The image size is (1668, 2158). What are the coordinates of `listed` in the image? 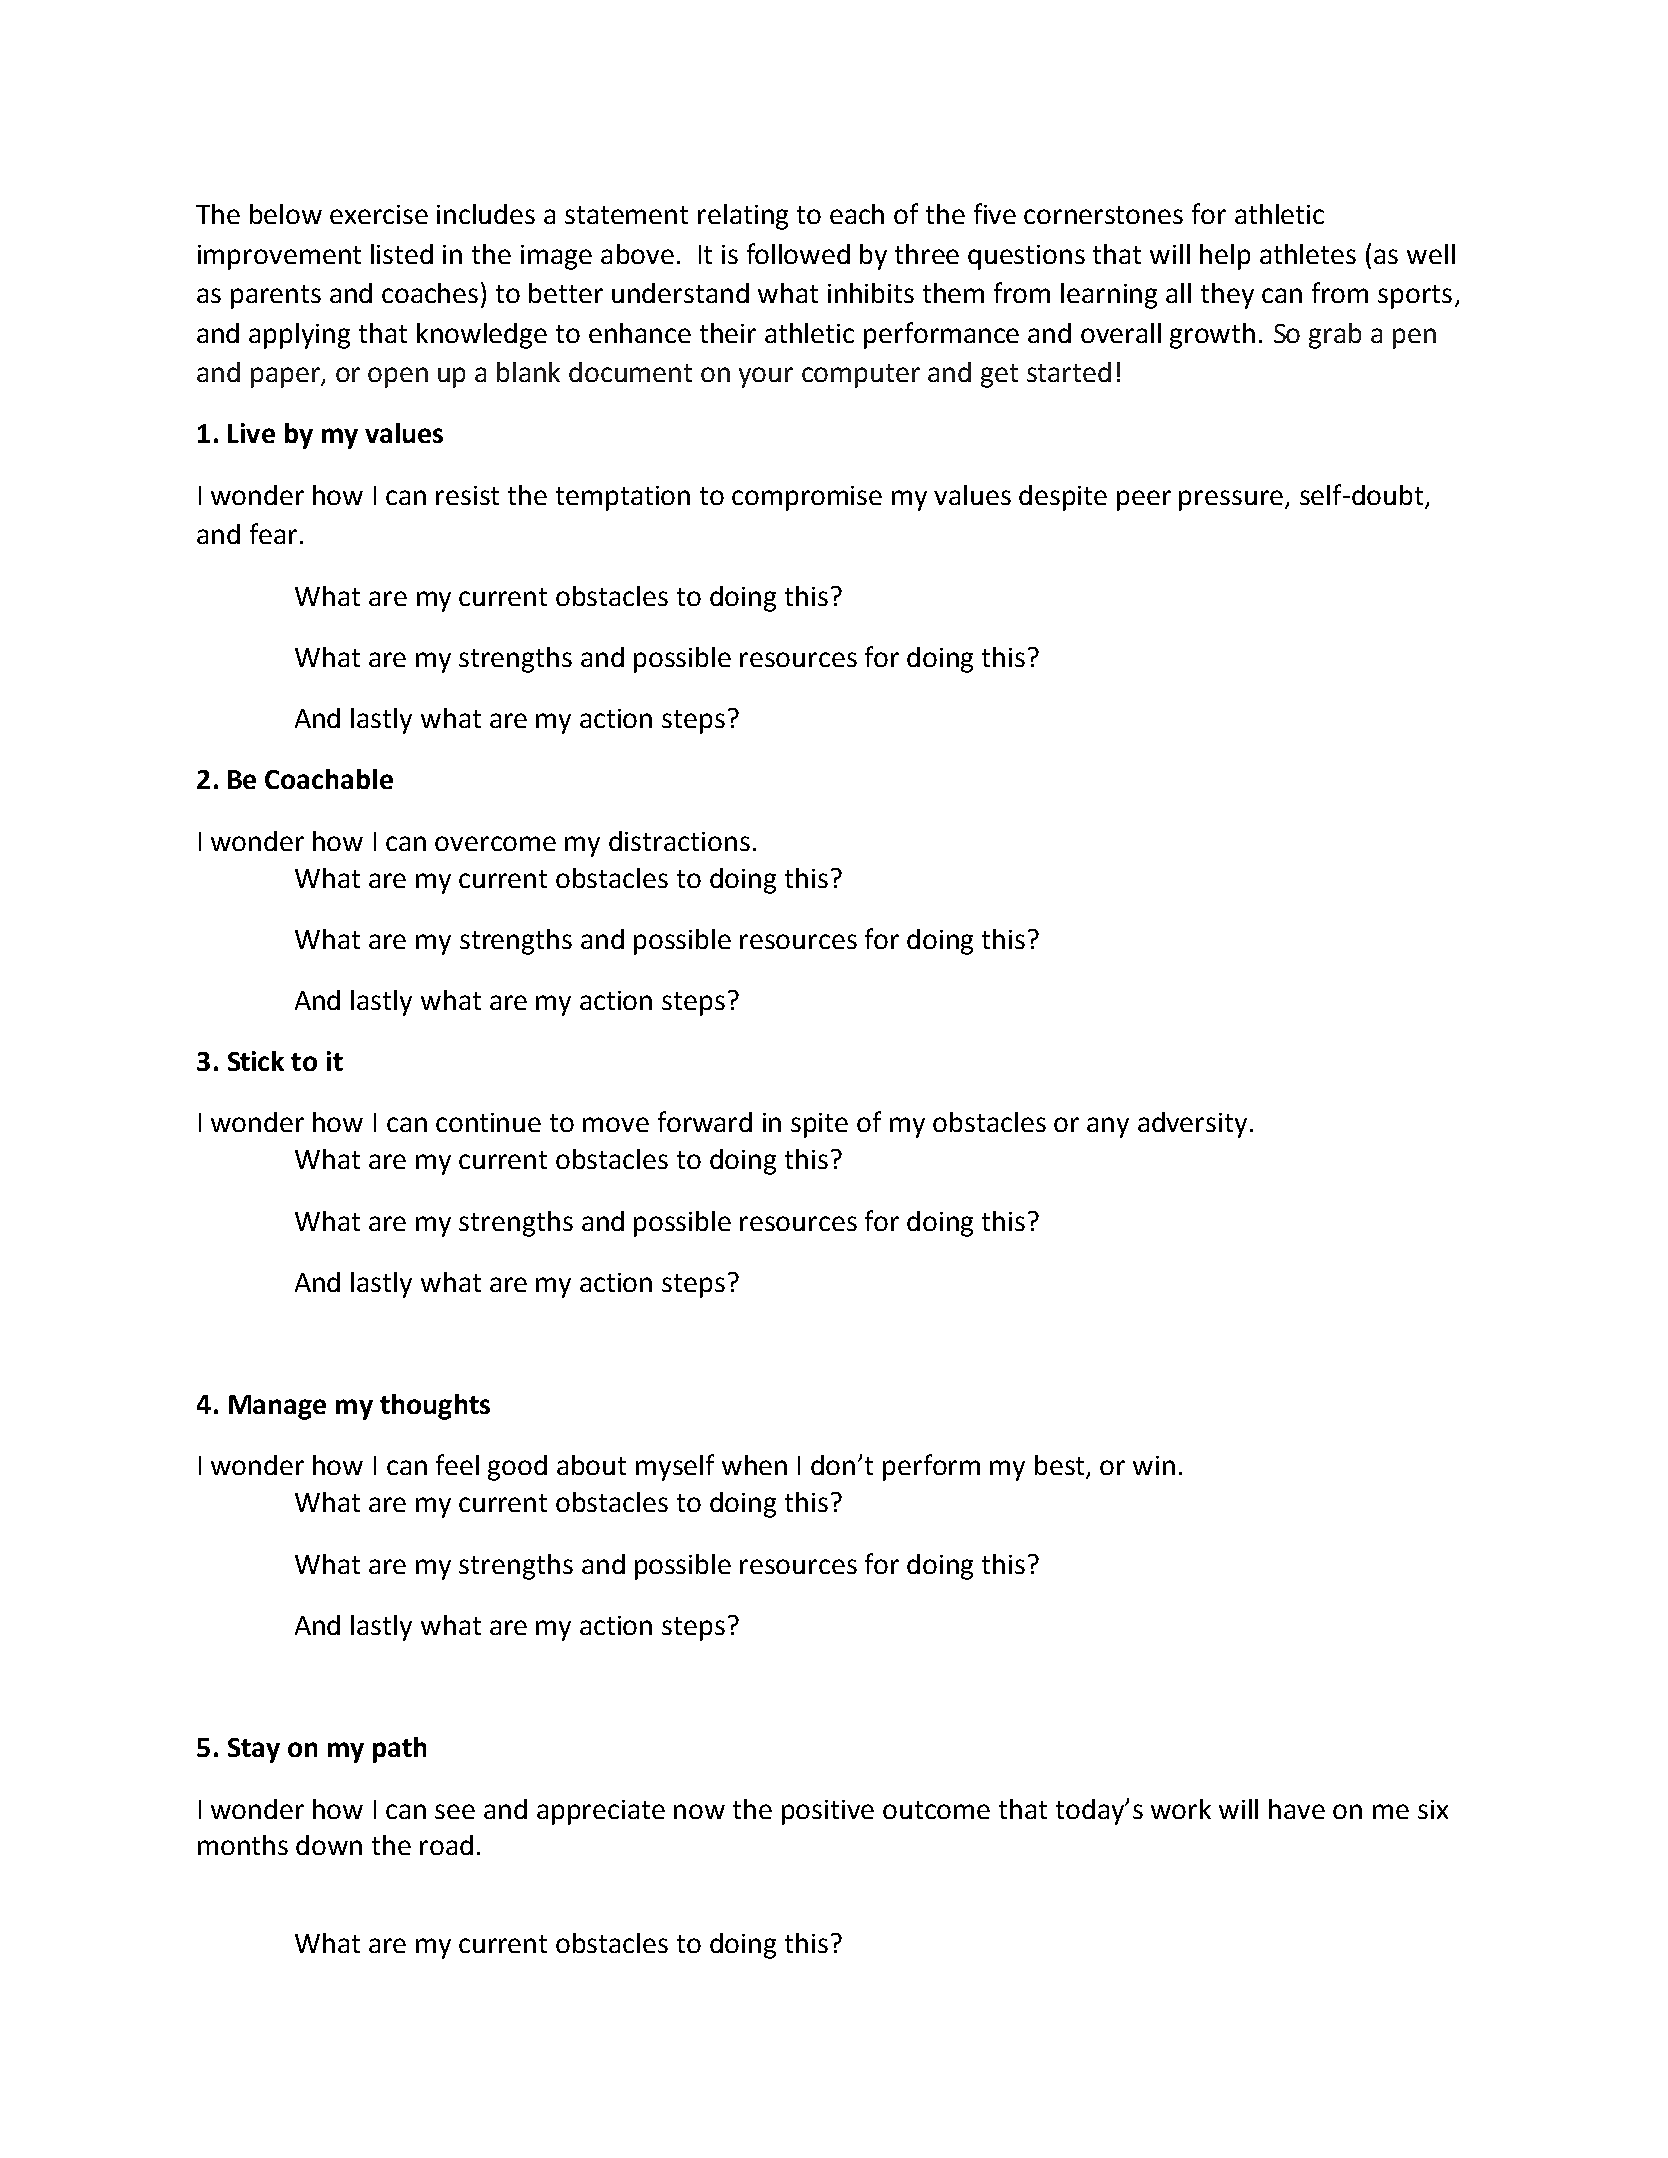 It's located at (402, 254).
